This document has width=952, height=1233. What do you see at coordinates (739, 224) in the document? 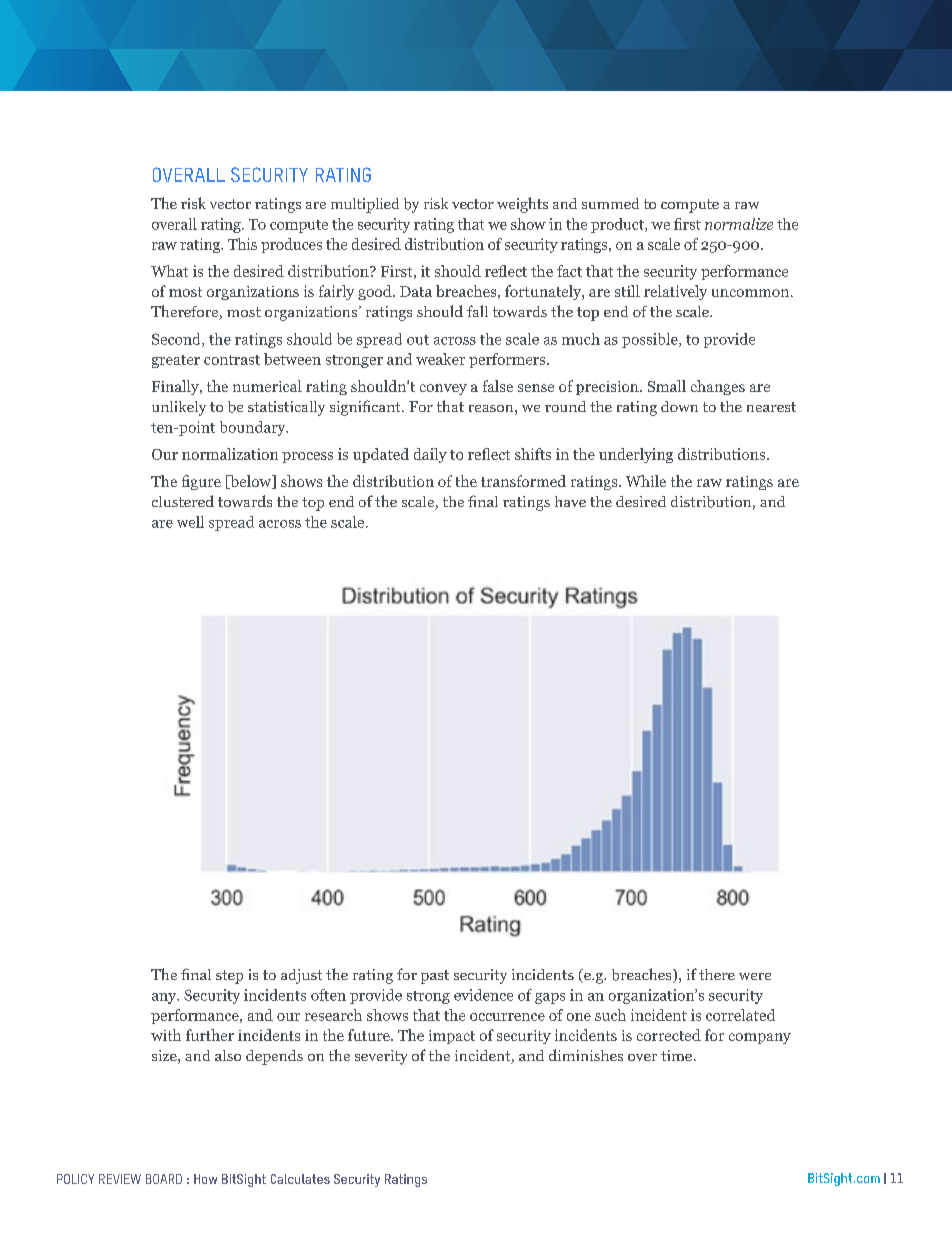
I see `normalize` at bounding box center [739, 224].
